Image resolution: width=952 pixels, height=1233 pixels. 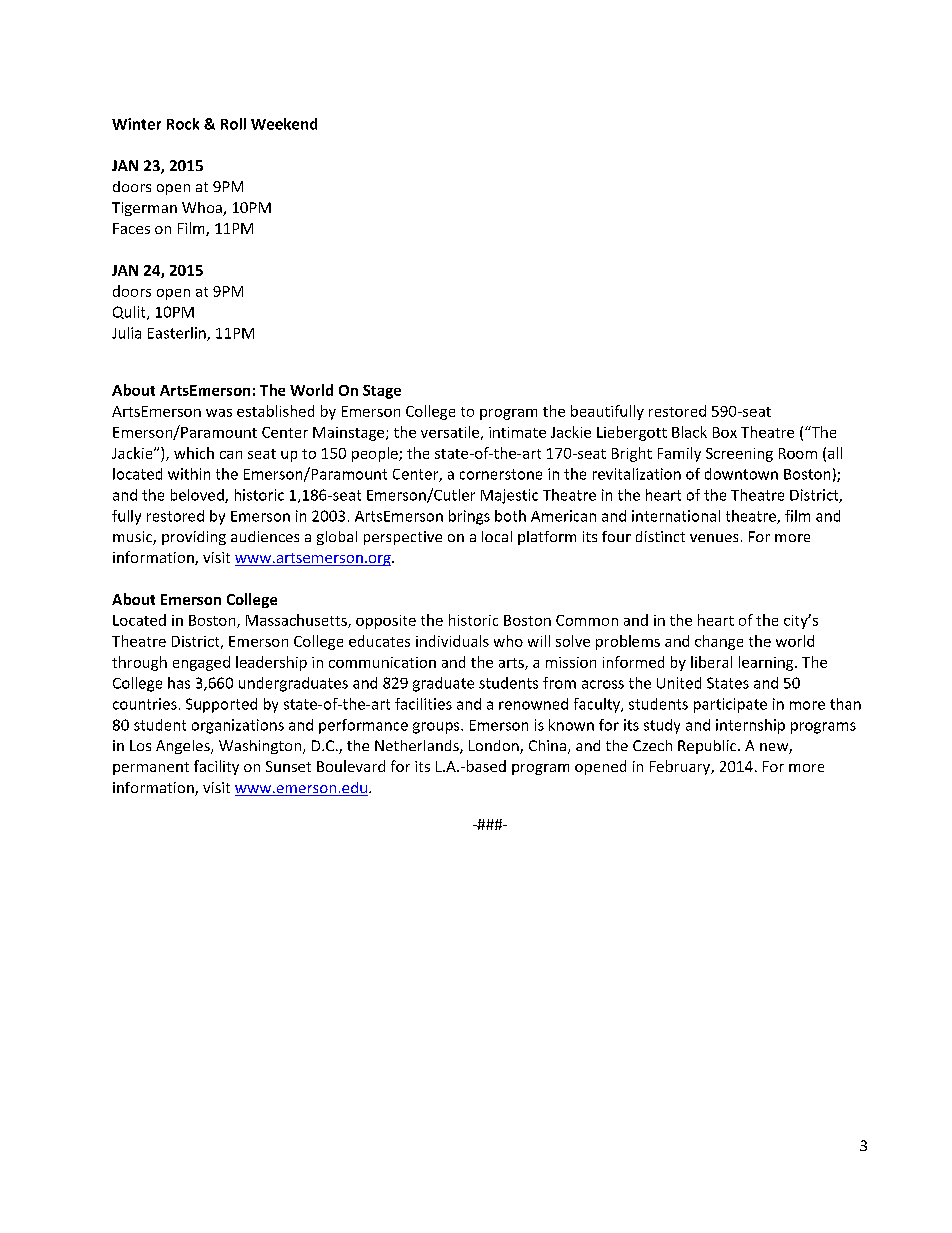 What do you see at coordinates (203, 209) in the page?
I see `Whoa` at bounding box center [203, 209].
